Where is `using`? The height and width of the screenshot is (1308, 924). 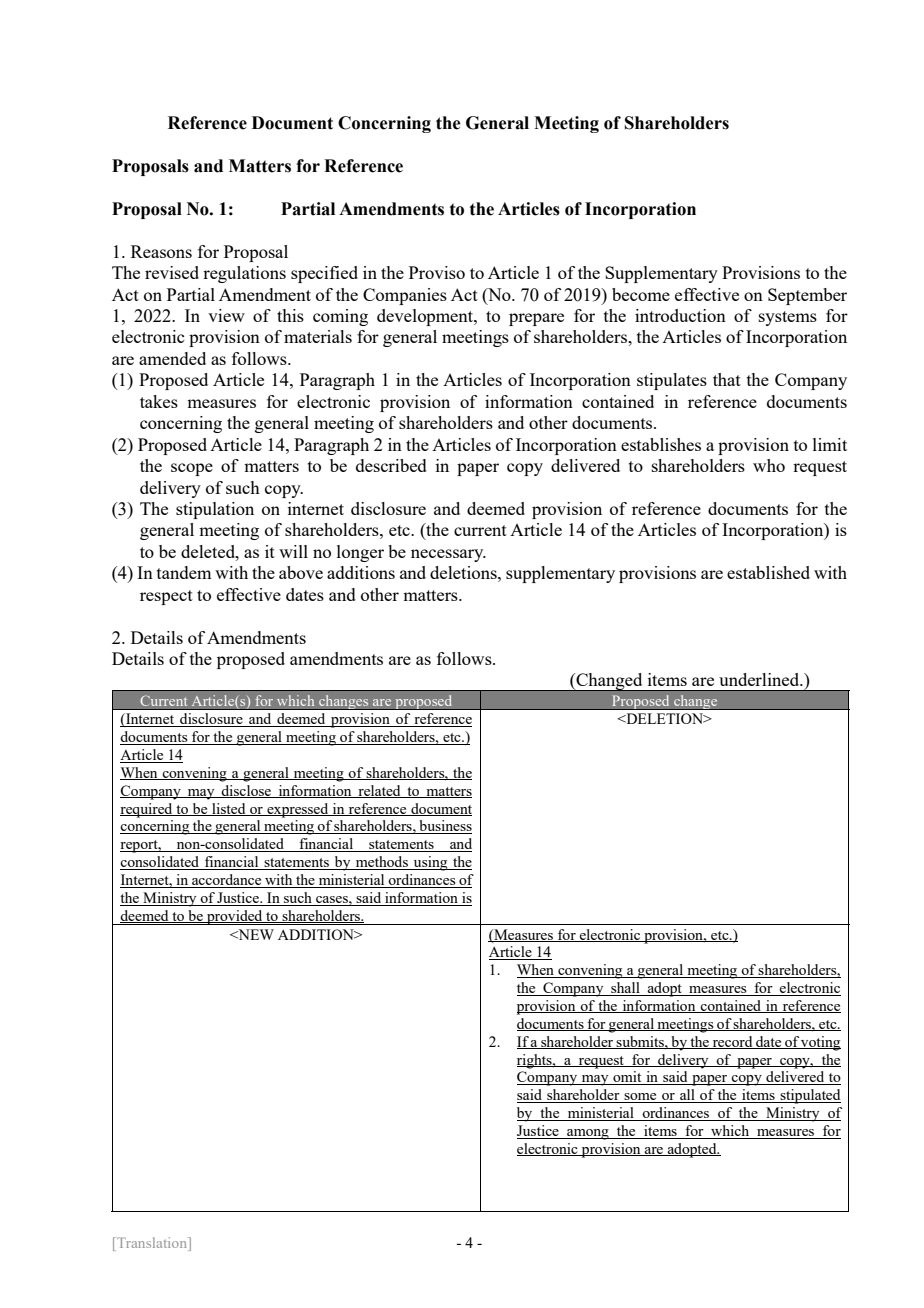
using is located at coordinates (431, 863).
